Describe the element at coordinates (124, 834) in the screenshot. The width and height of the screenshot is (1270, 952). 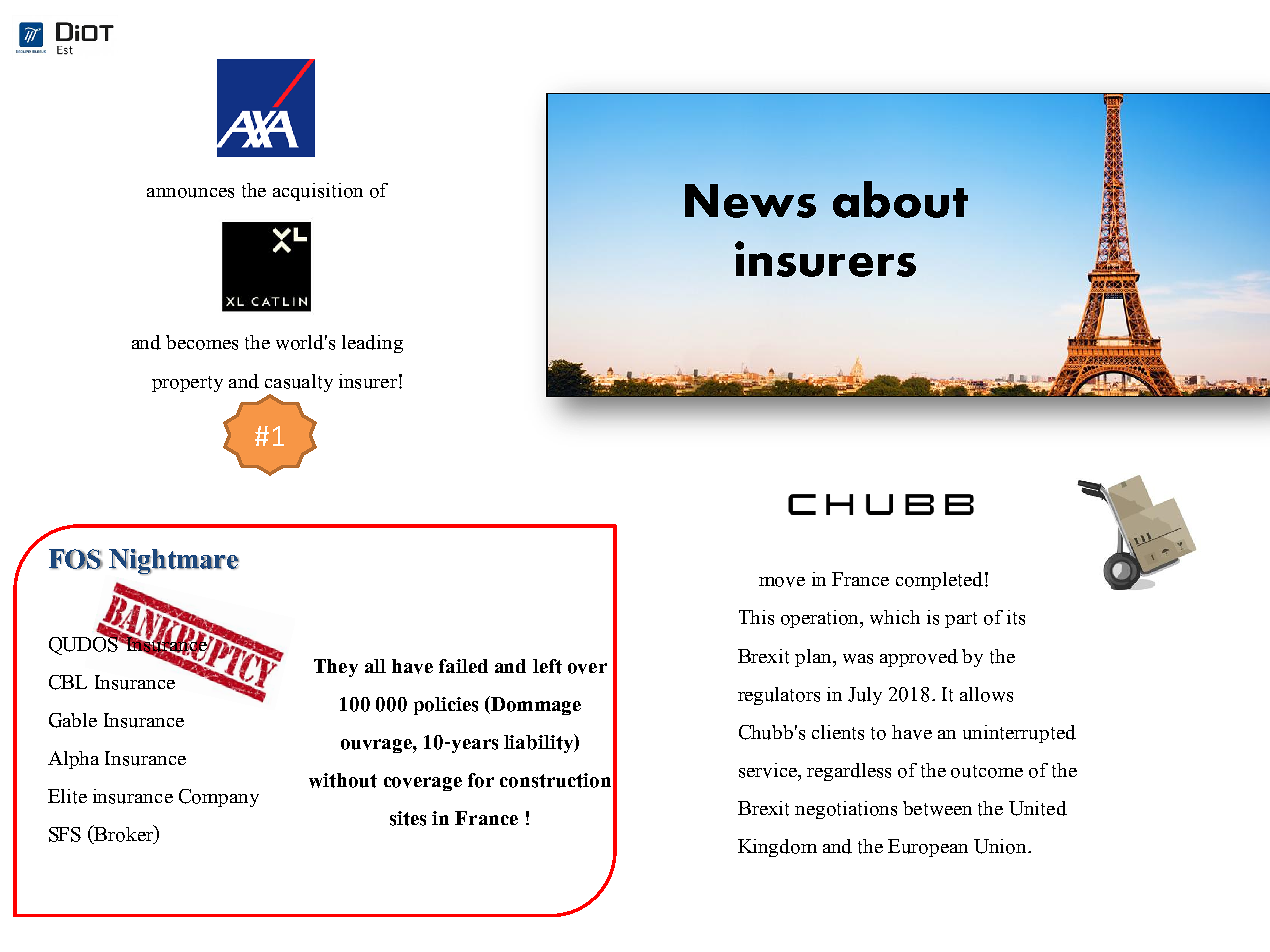
I see `Broker` at that location.
